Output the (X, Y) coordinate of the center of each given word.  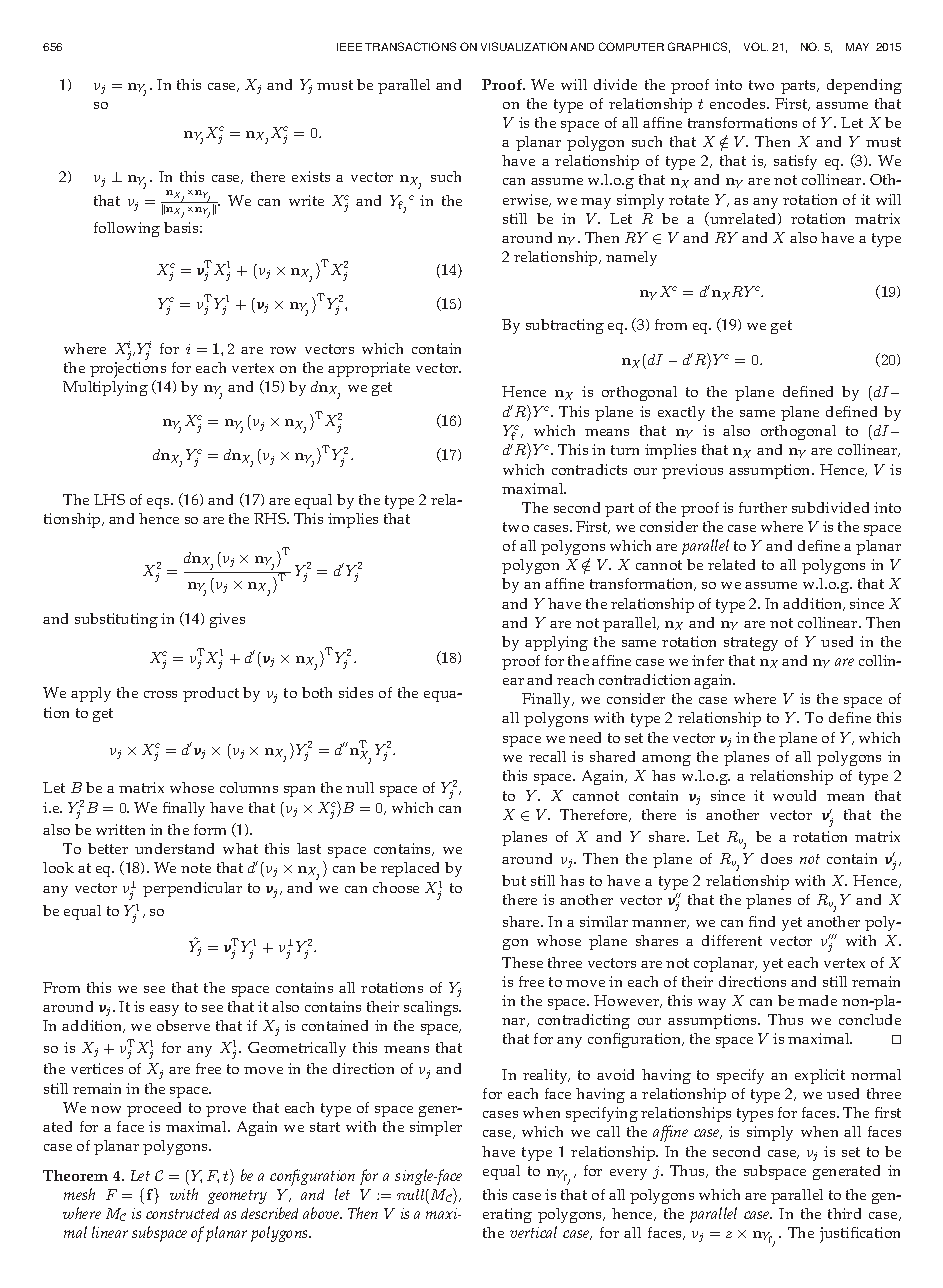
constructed (182, 1213)
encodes (739, 103)
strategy (751, 644)
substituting (116, 620)
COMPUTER (631, 46)
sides (356, 692)
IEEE (349, 47)
